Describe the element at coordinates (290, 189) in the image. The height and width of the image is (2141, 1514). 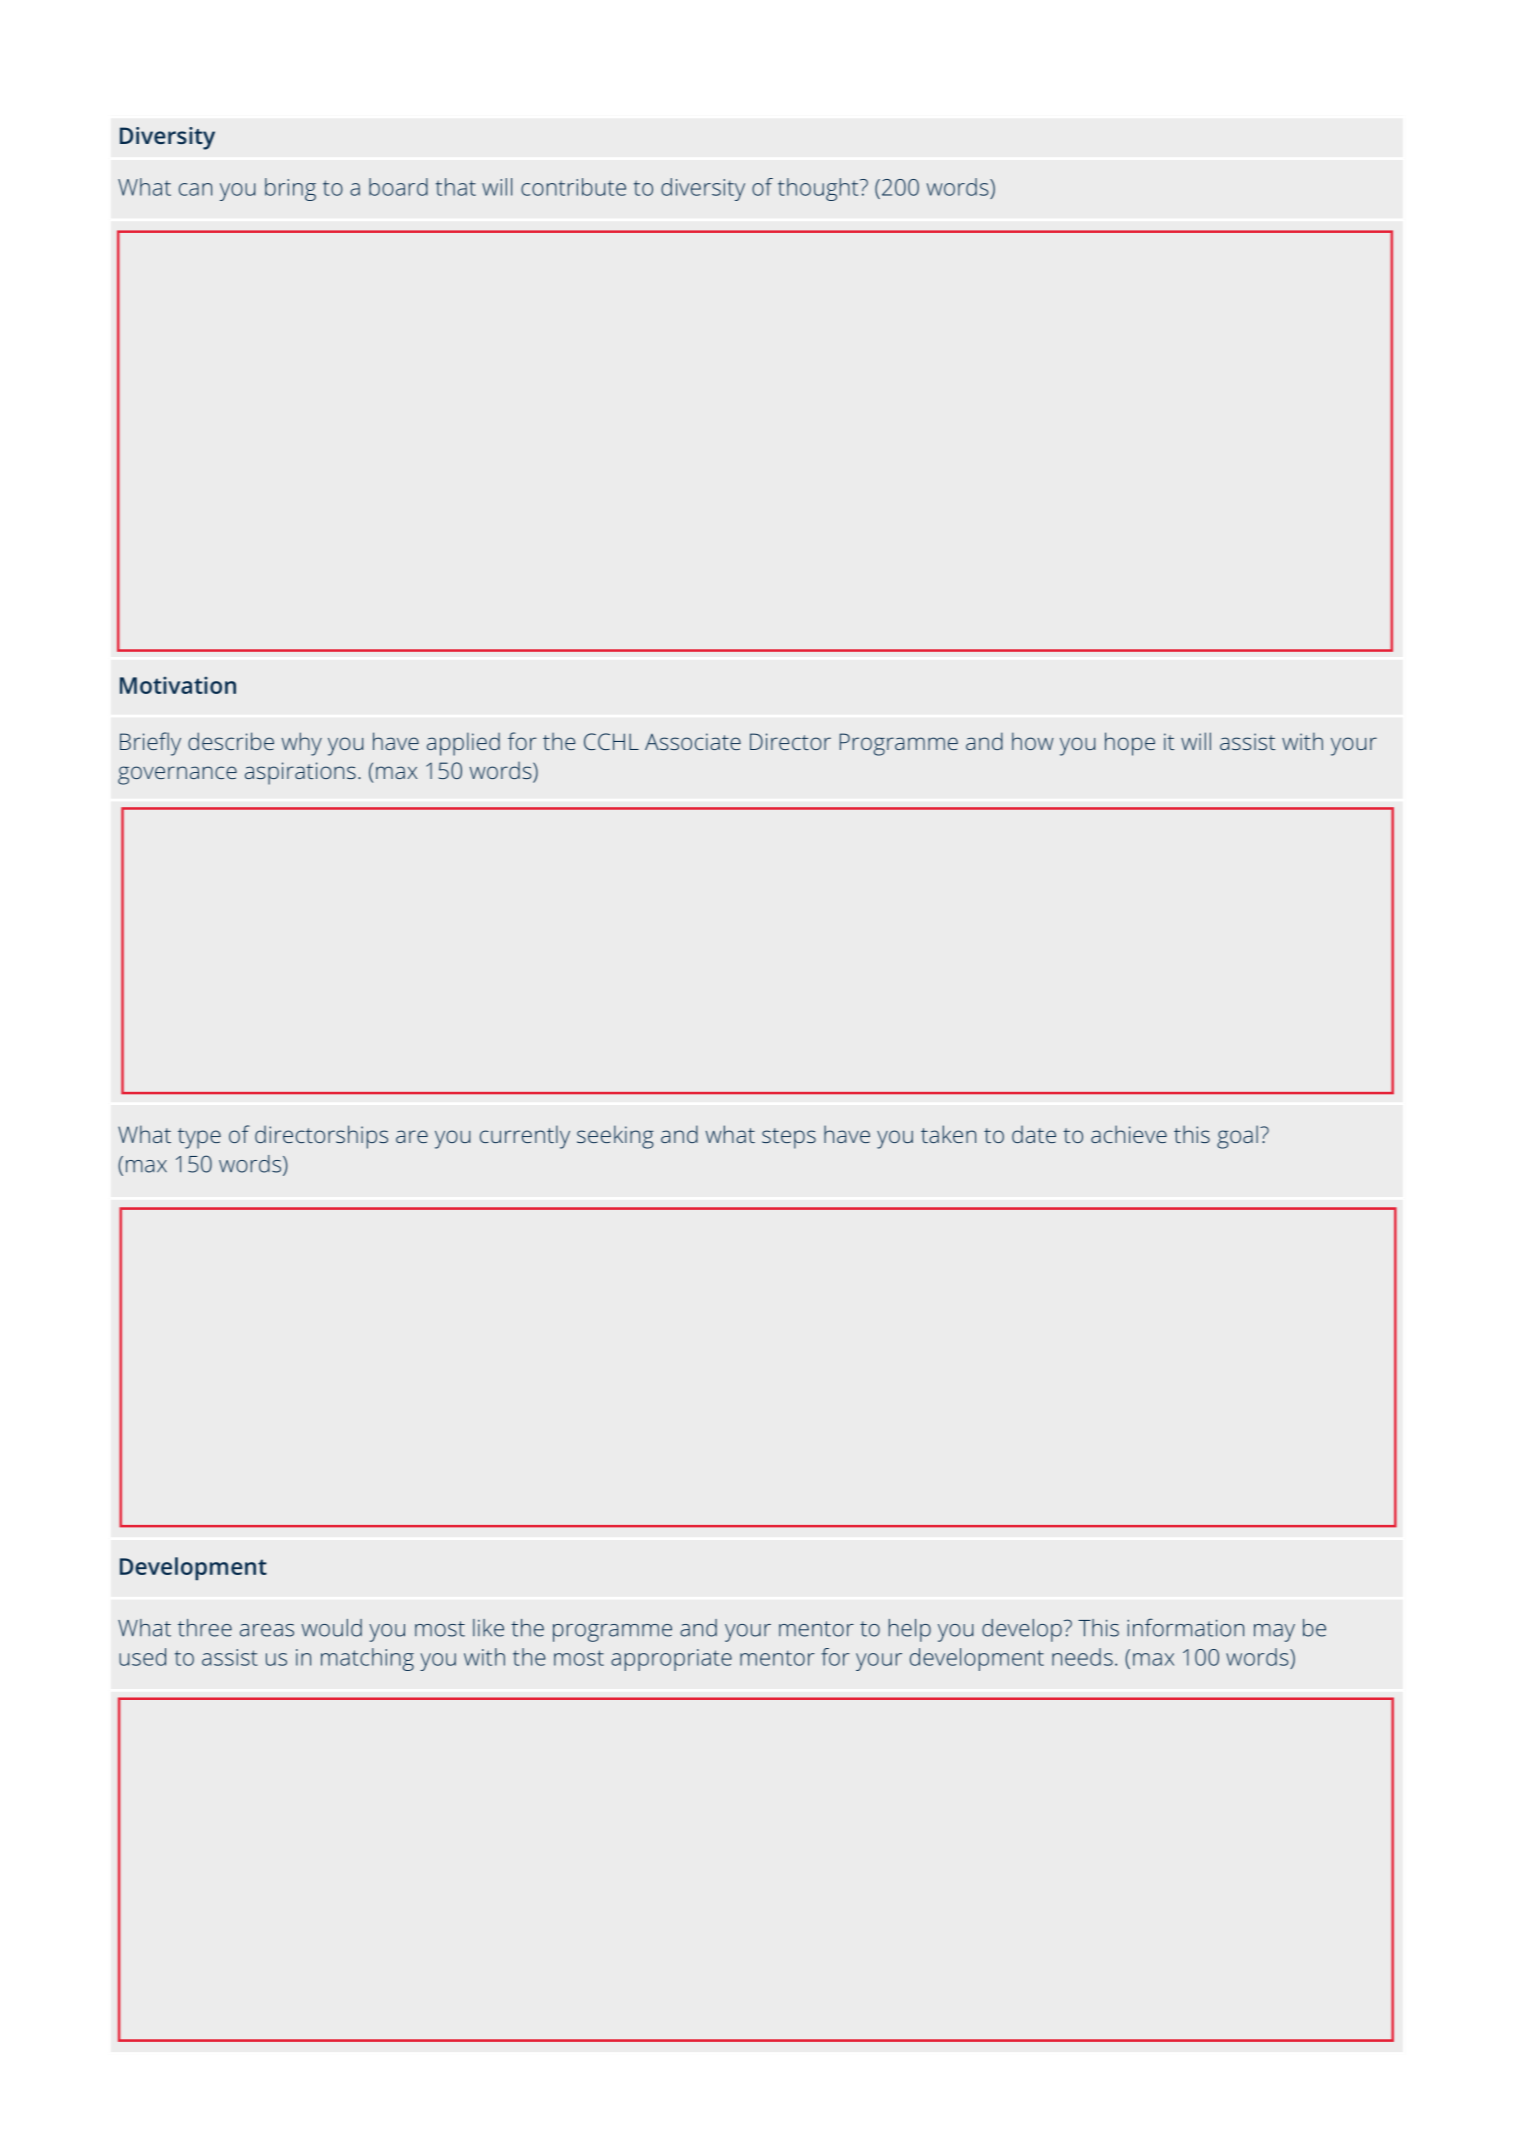
I see `bring` at that location.
